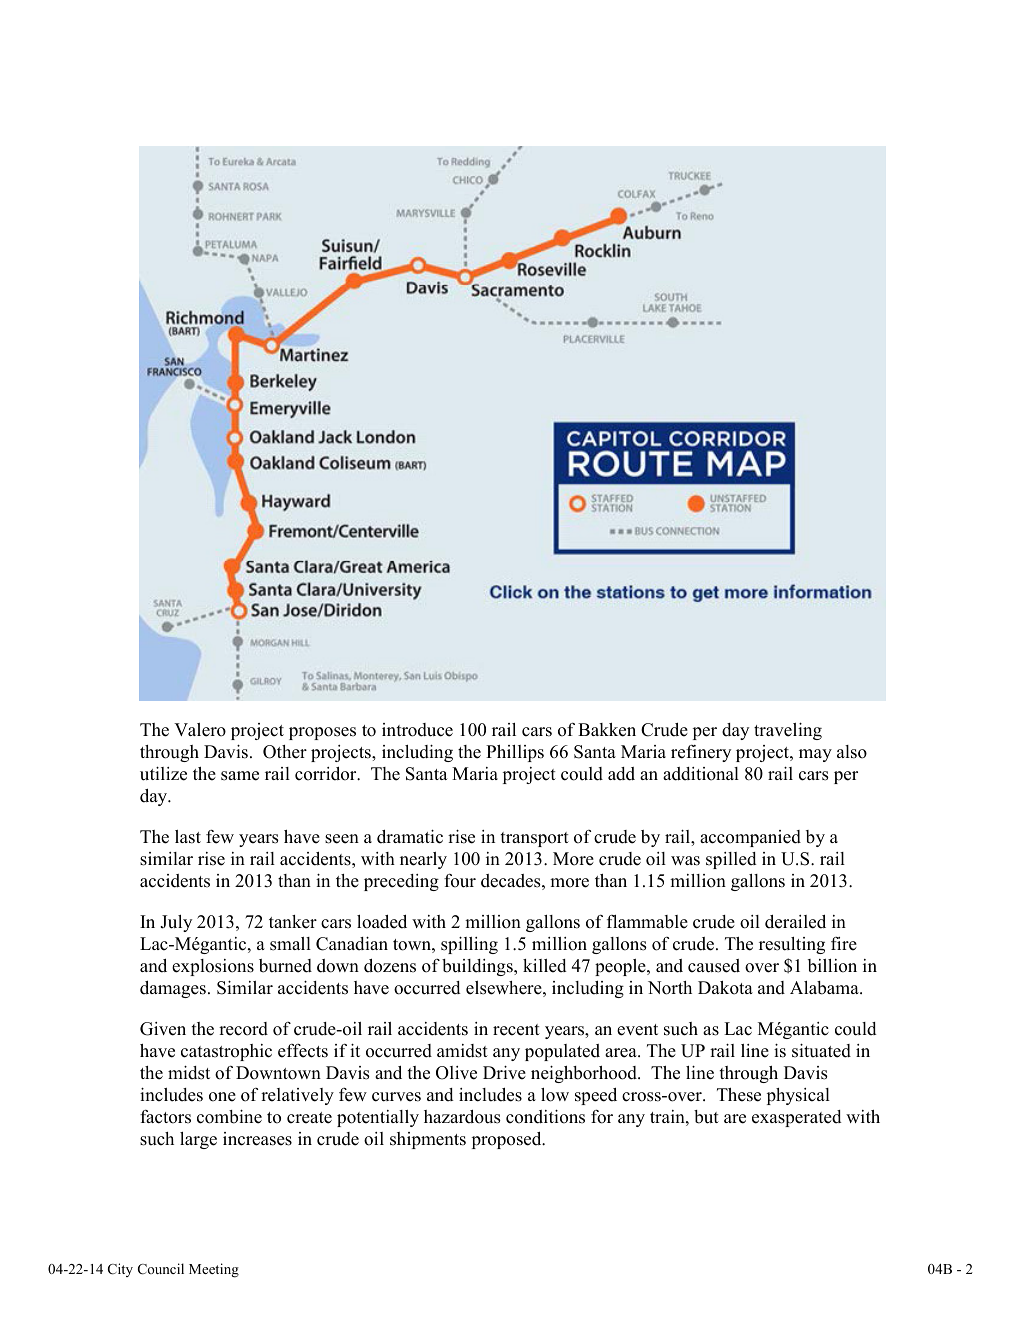  What do you see at coordinates (229, 1116) in the screenshot?
I see `combine` at bounding box center [229, 1116].
